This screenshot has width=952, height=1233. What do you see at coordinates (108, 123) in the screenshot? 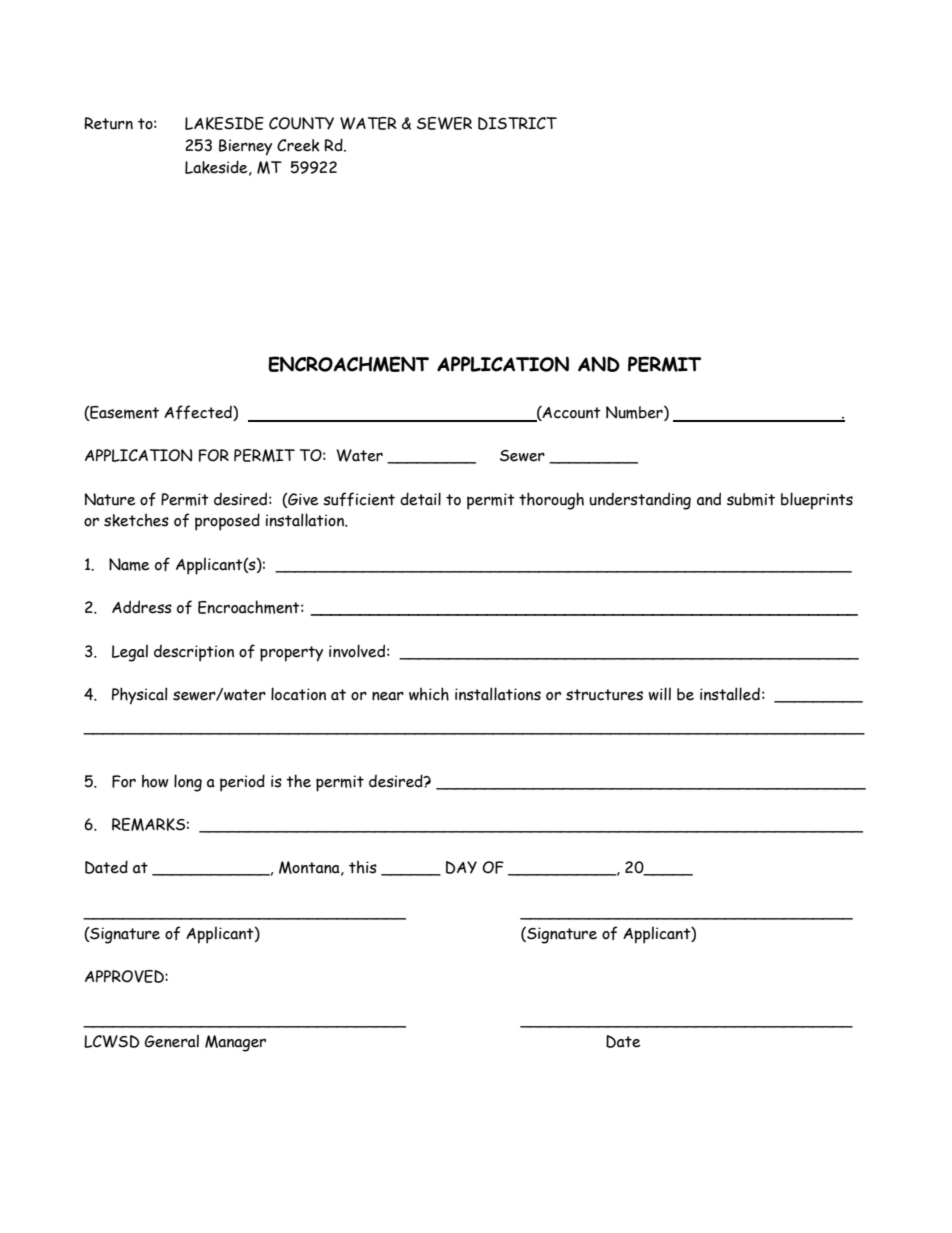
I see `Return` at bounding box center [108, 123].
